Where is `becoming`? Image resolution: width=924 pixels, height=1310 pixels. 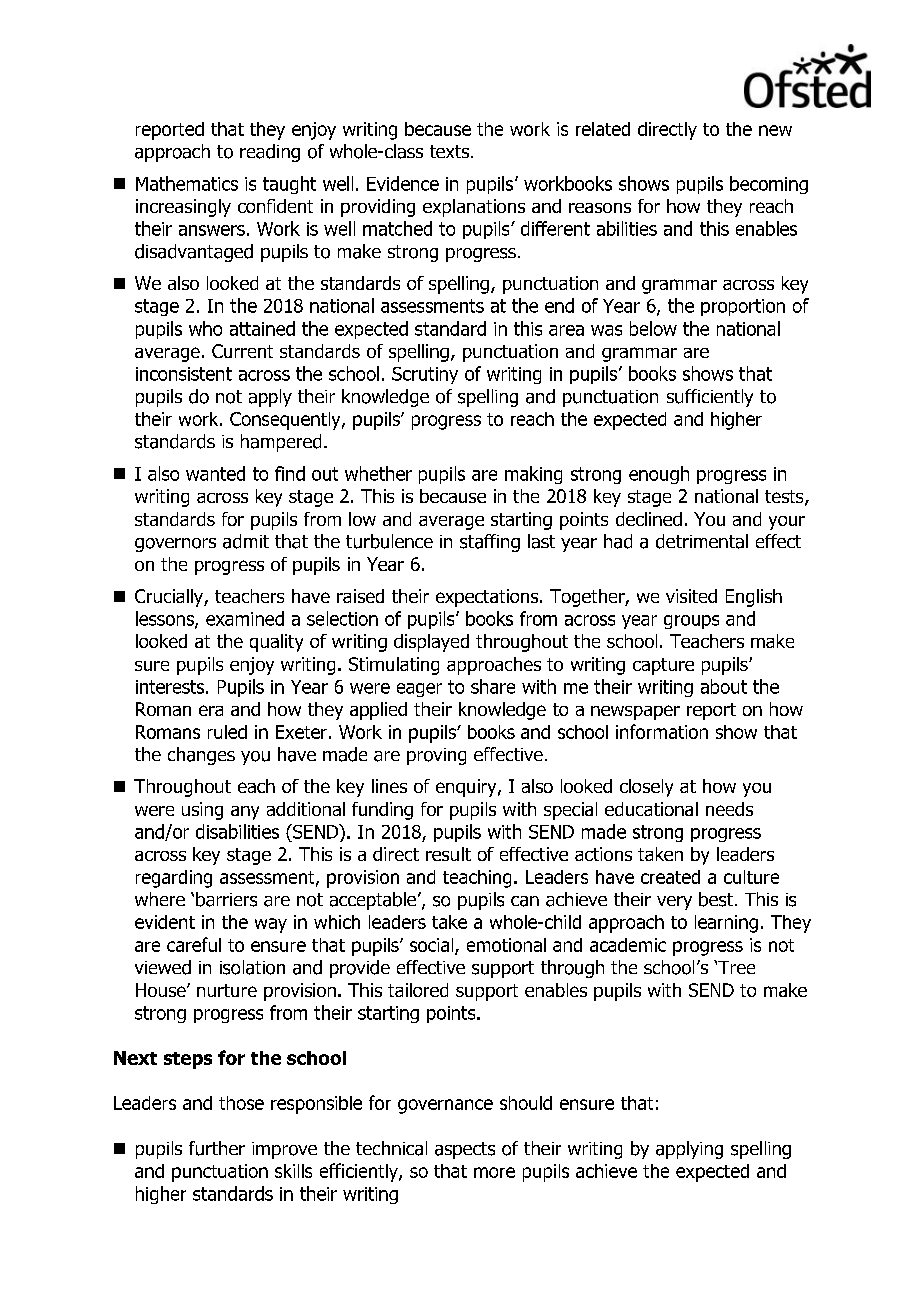
becoming is located at coordinates (769, 185).
